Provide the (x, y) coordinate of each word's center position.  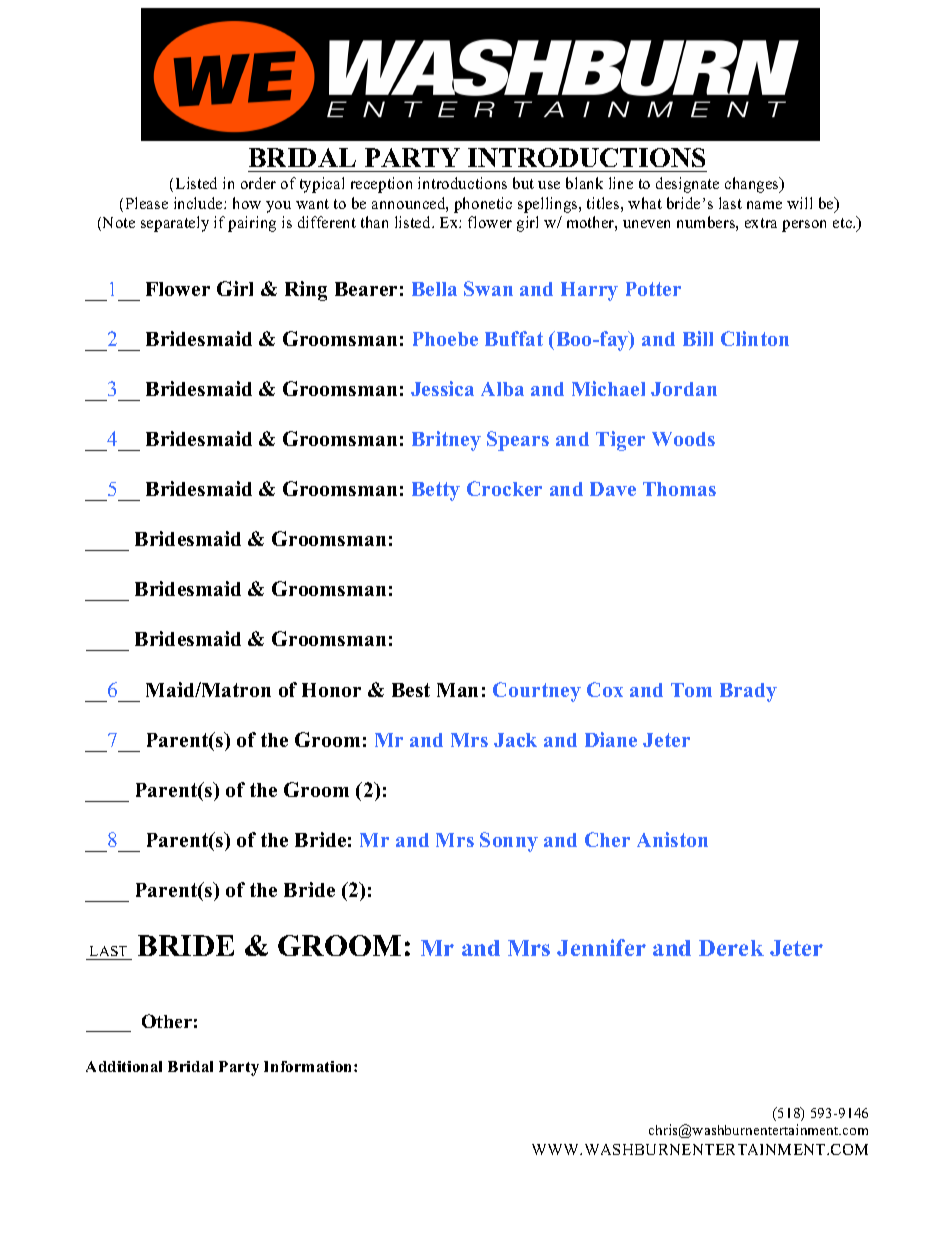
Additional (124, 1066)
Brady (748, 692)
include (199, 203)
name (764, 205)
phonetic (483, 205)
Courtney (537, 692)
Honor (331, 690)
